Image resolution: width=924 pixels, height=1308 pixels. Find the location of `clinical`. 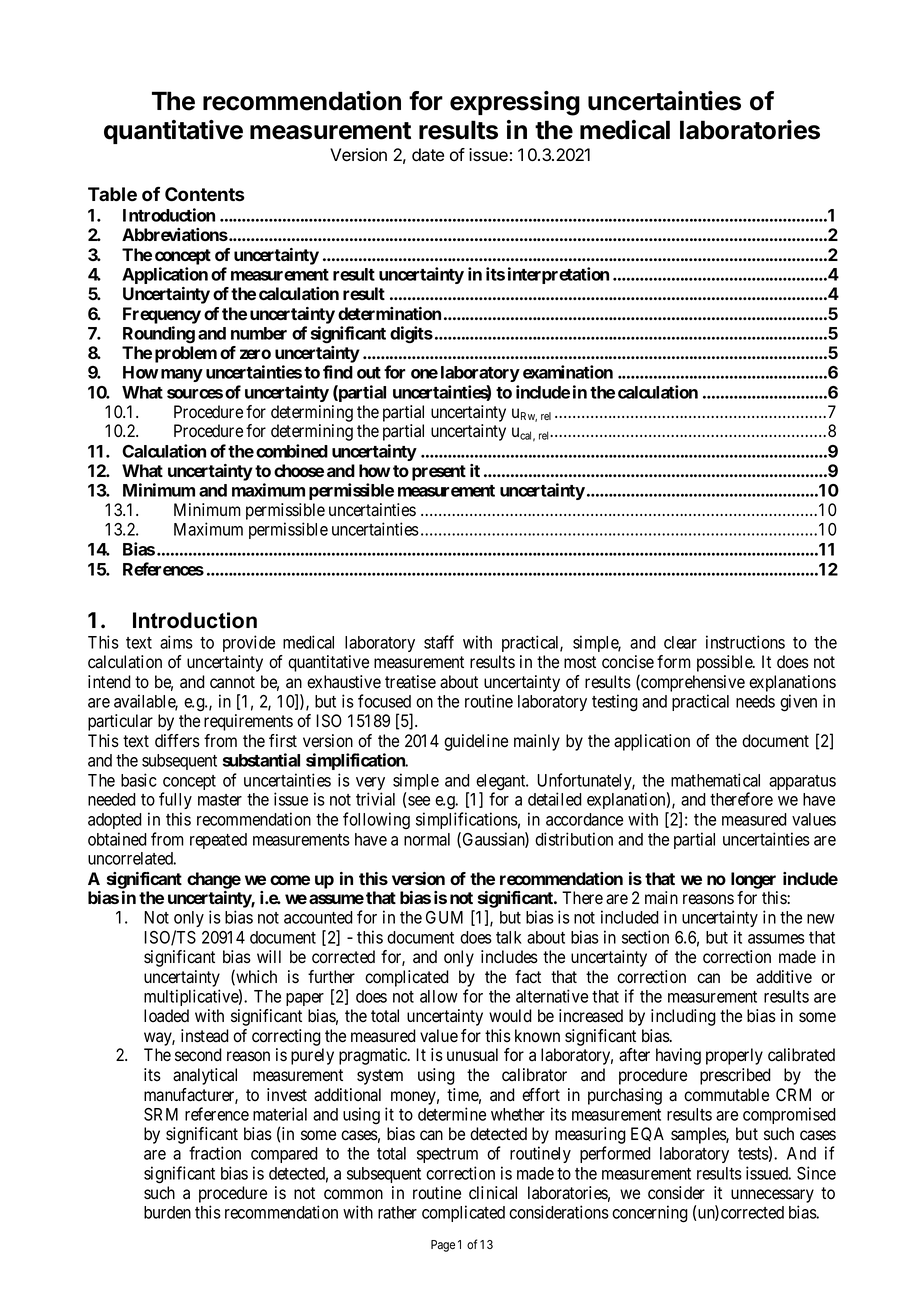

clinical is located at coordinates (493, 1193).
